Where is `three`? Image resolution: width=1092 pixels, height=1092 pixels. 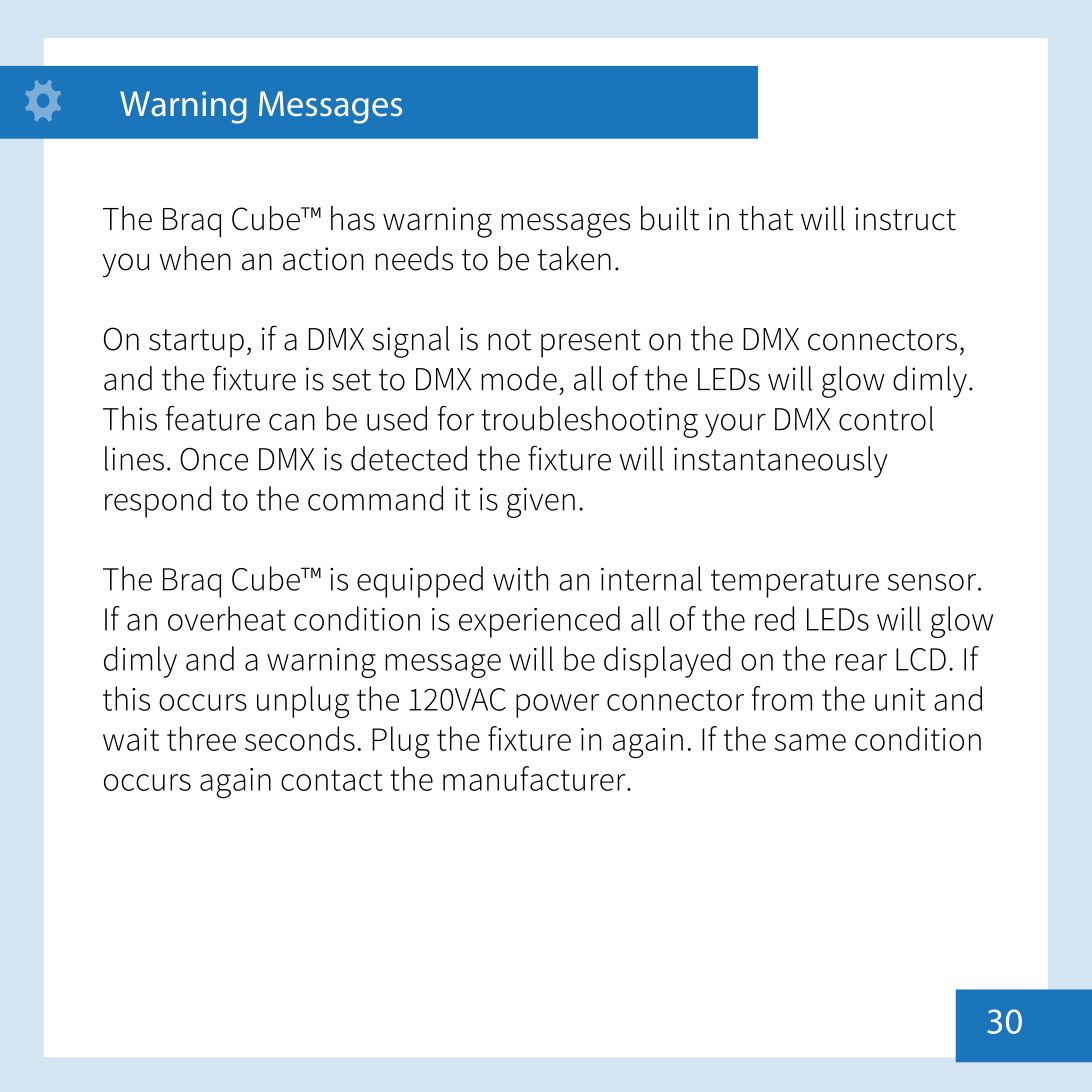
three is located at coordinates (201, 738).
